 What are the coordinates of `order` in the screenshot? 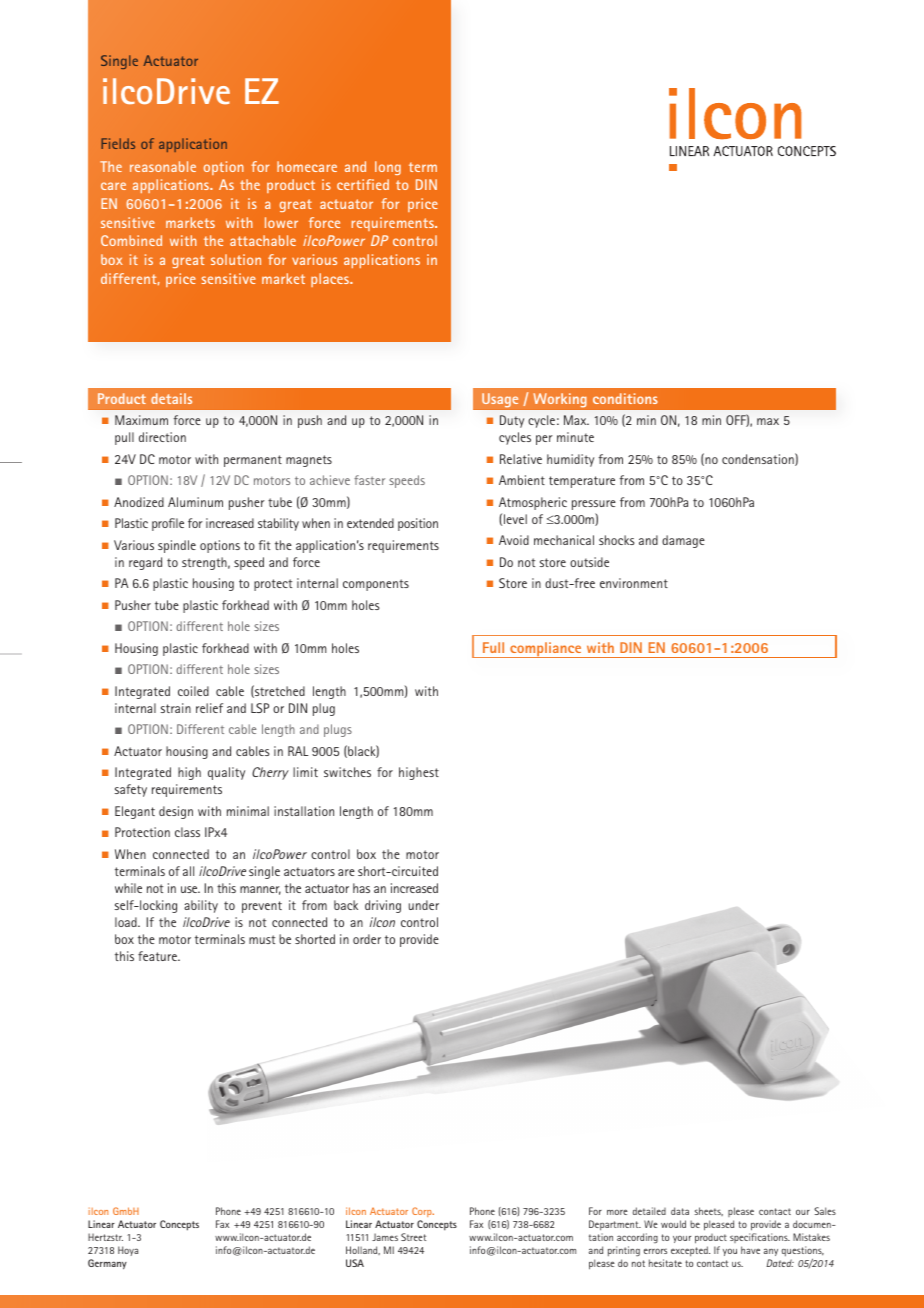 It's located at (367, 939).
